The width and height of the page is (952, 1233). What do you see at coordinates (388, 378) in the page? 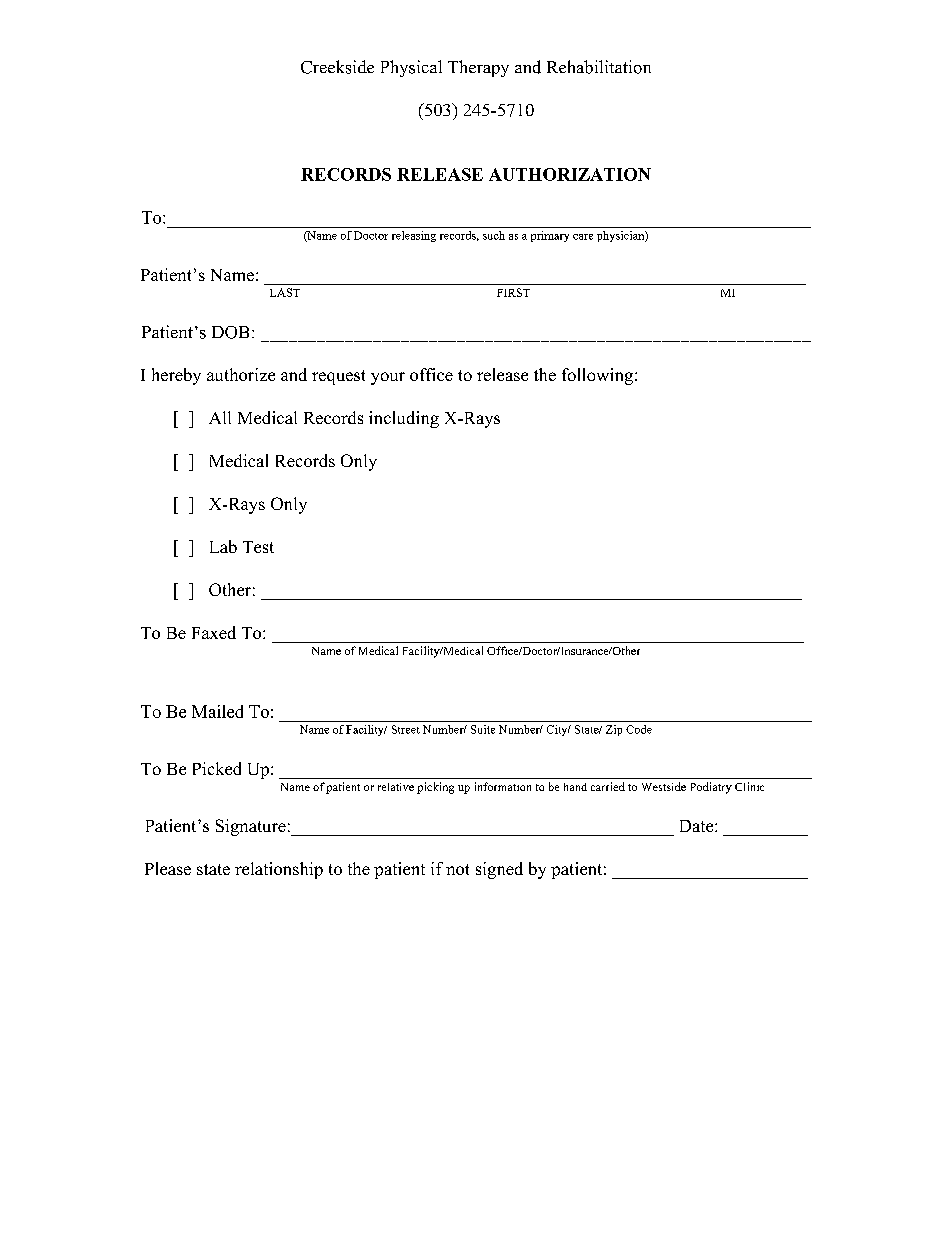
I see `your` at bounding box center [388, 378].
